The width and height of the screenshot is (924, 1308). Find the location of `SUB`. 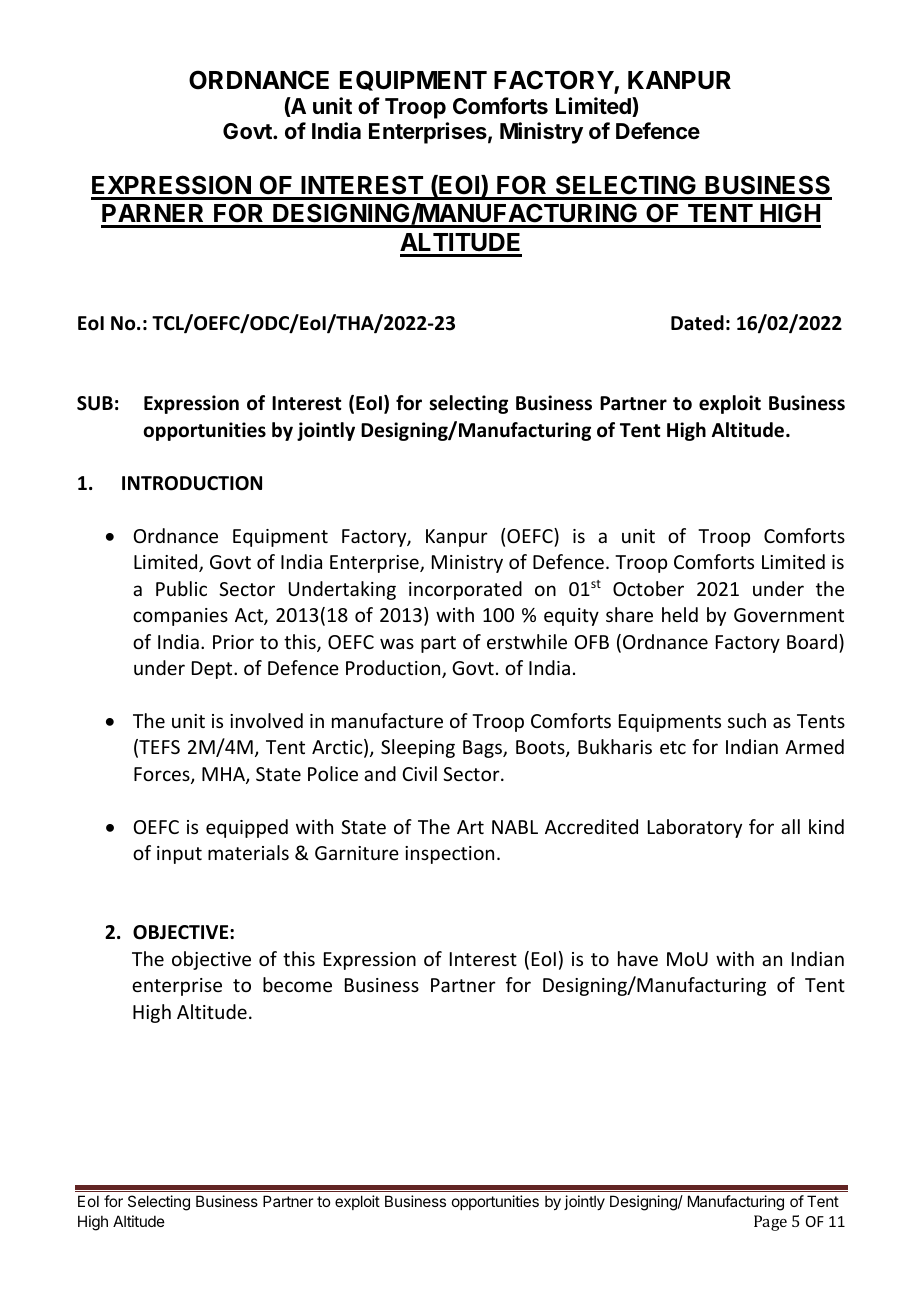

SUB is located at coordinates (95, 403).
